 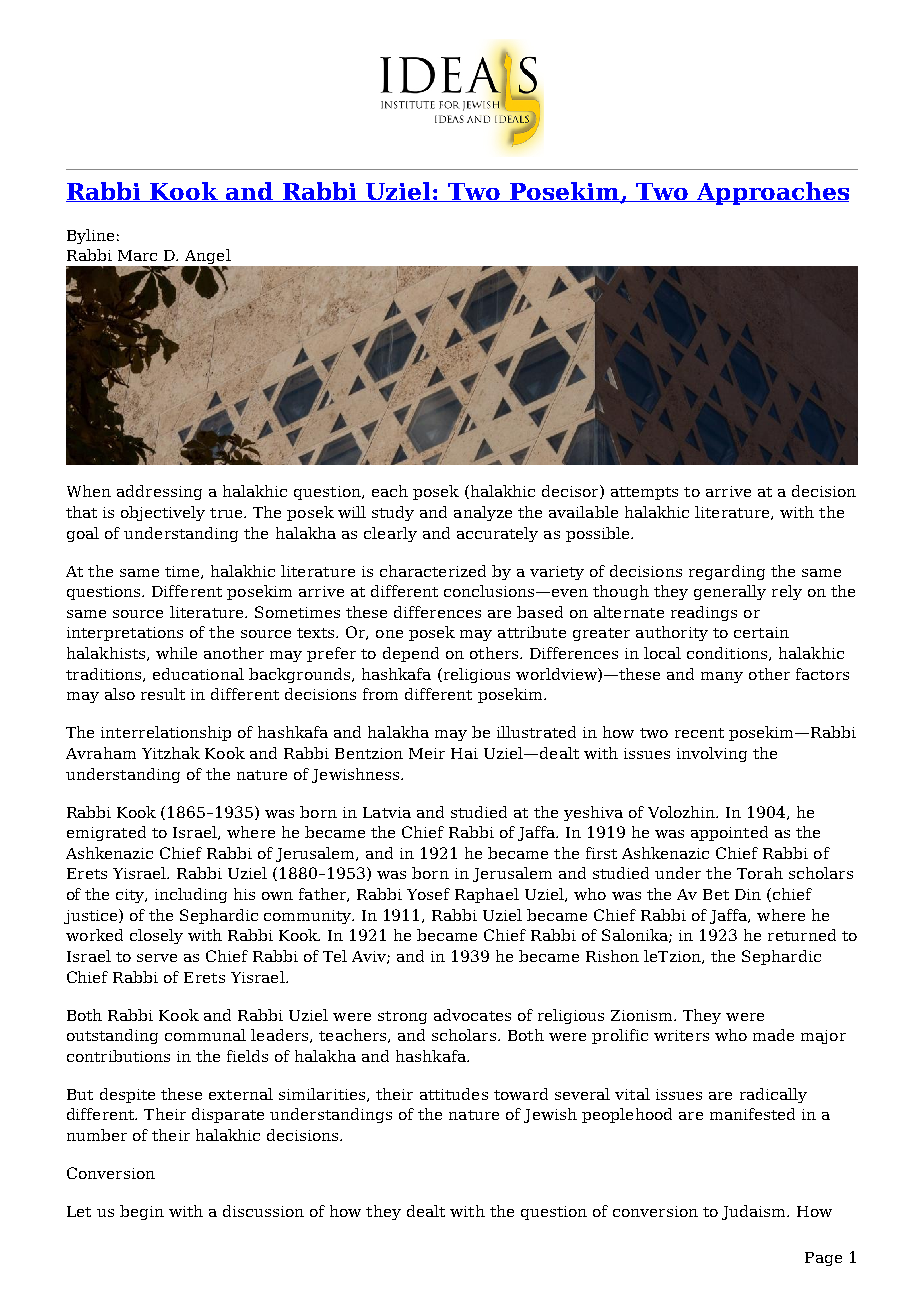 I want to click on advocates, so click(x=472, y=1015).
